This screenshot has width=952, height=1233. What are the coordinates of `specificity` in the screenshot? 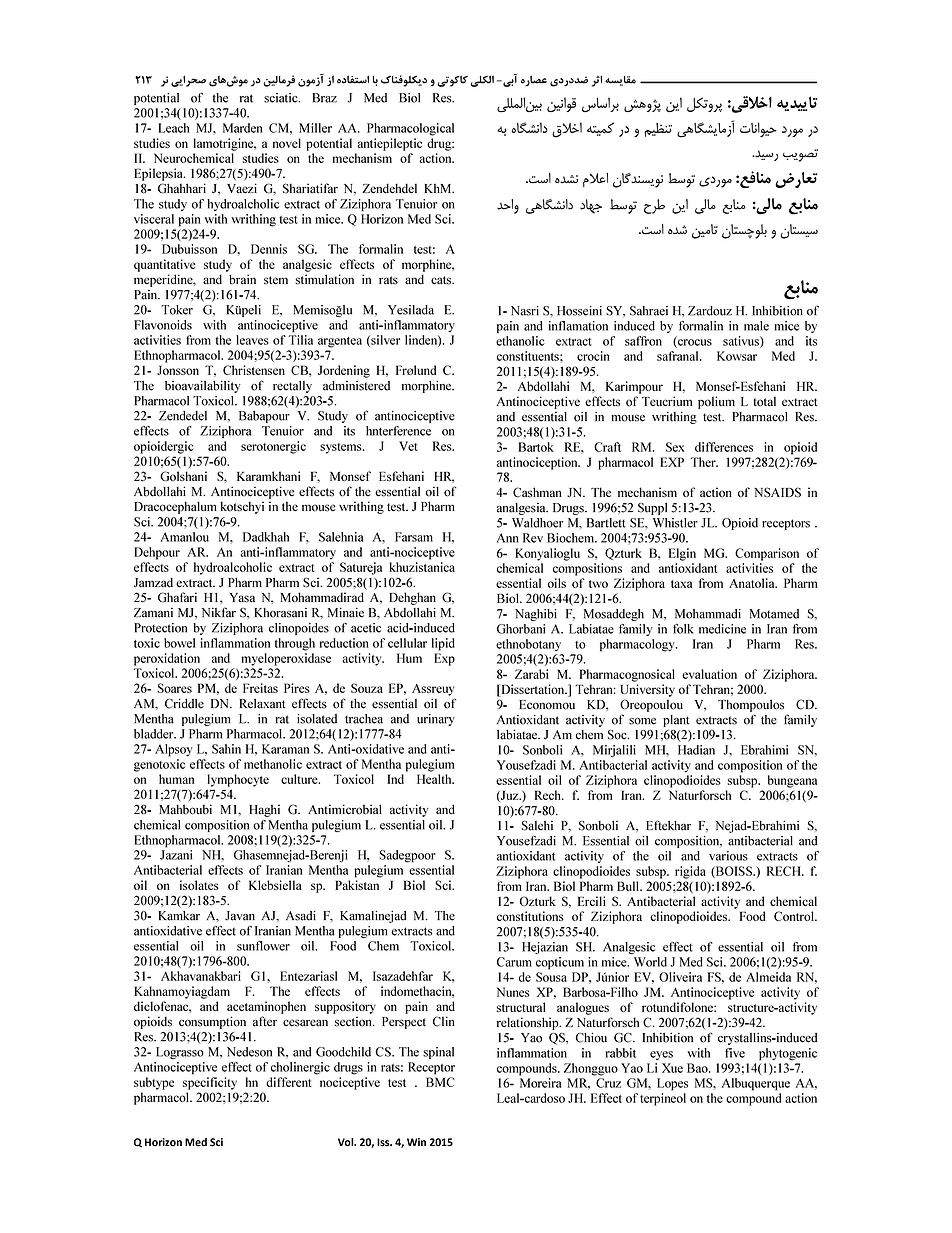 It's located at (210, 1083).
